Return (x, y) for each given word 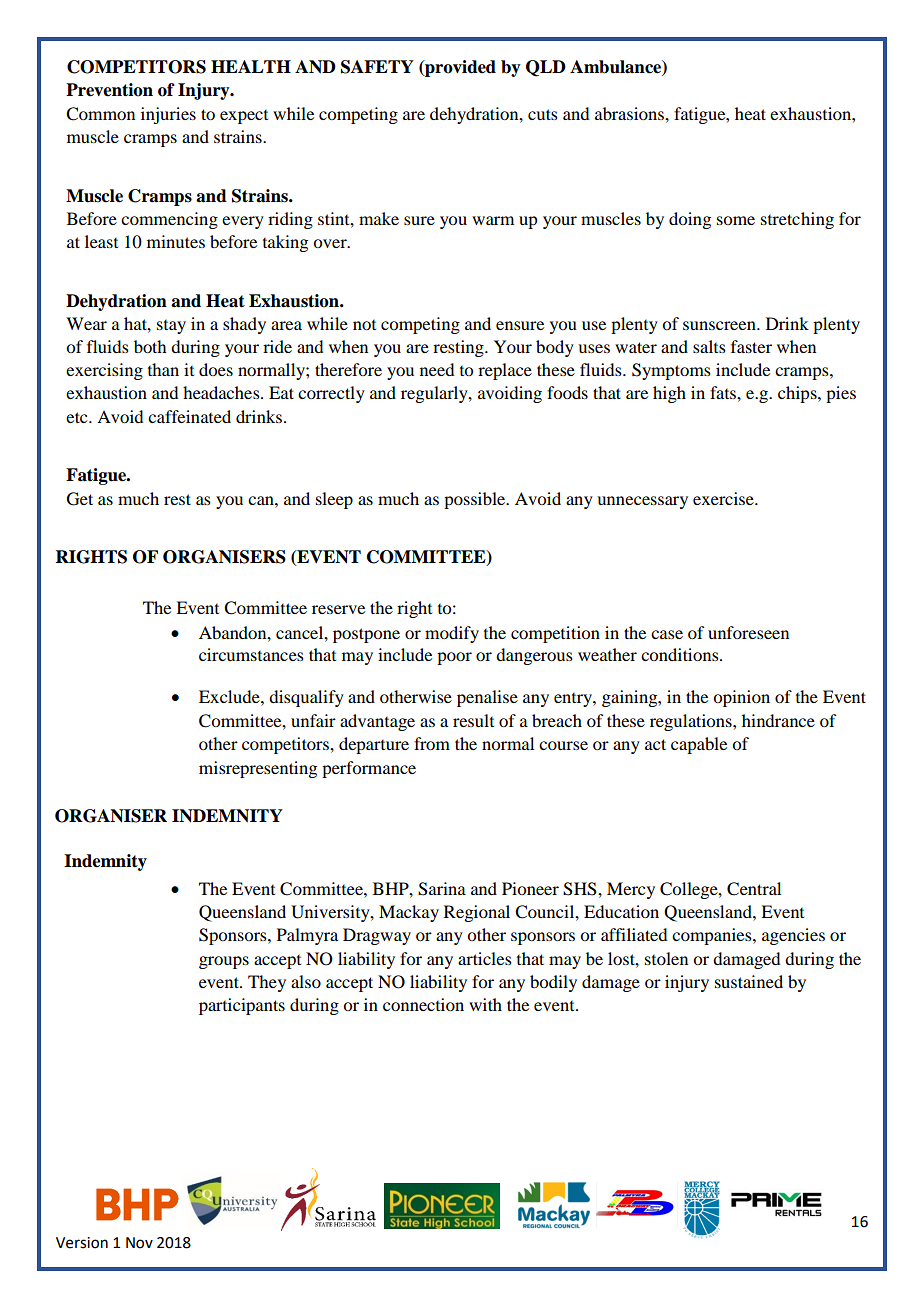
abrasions (630, 113)
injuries (168, 115)
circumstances (251, 654)
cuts (543, 114)
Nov (139, 1243)
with (485, 1004)
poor (454, 658)
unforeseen (748, 632)
